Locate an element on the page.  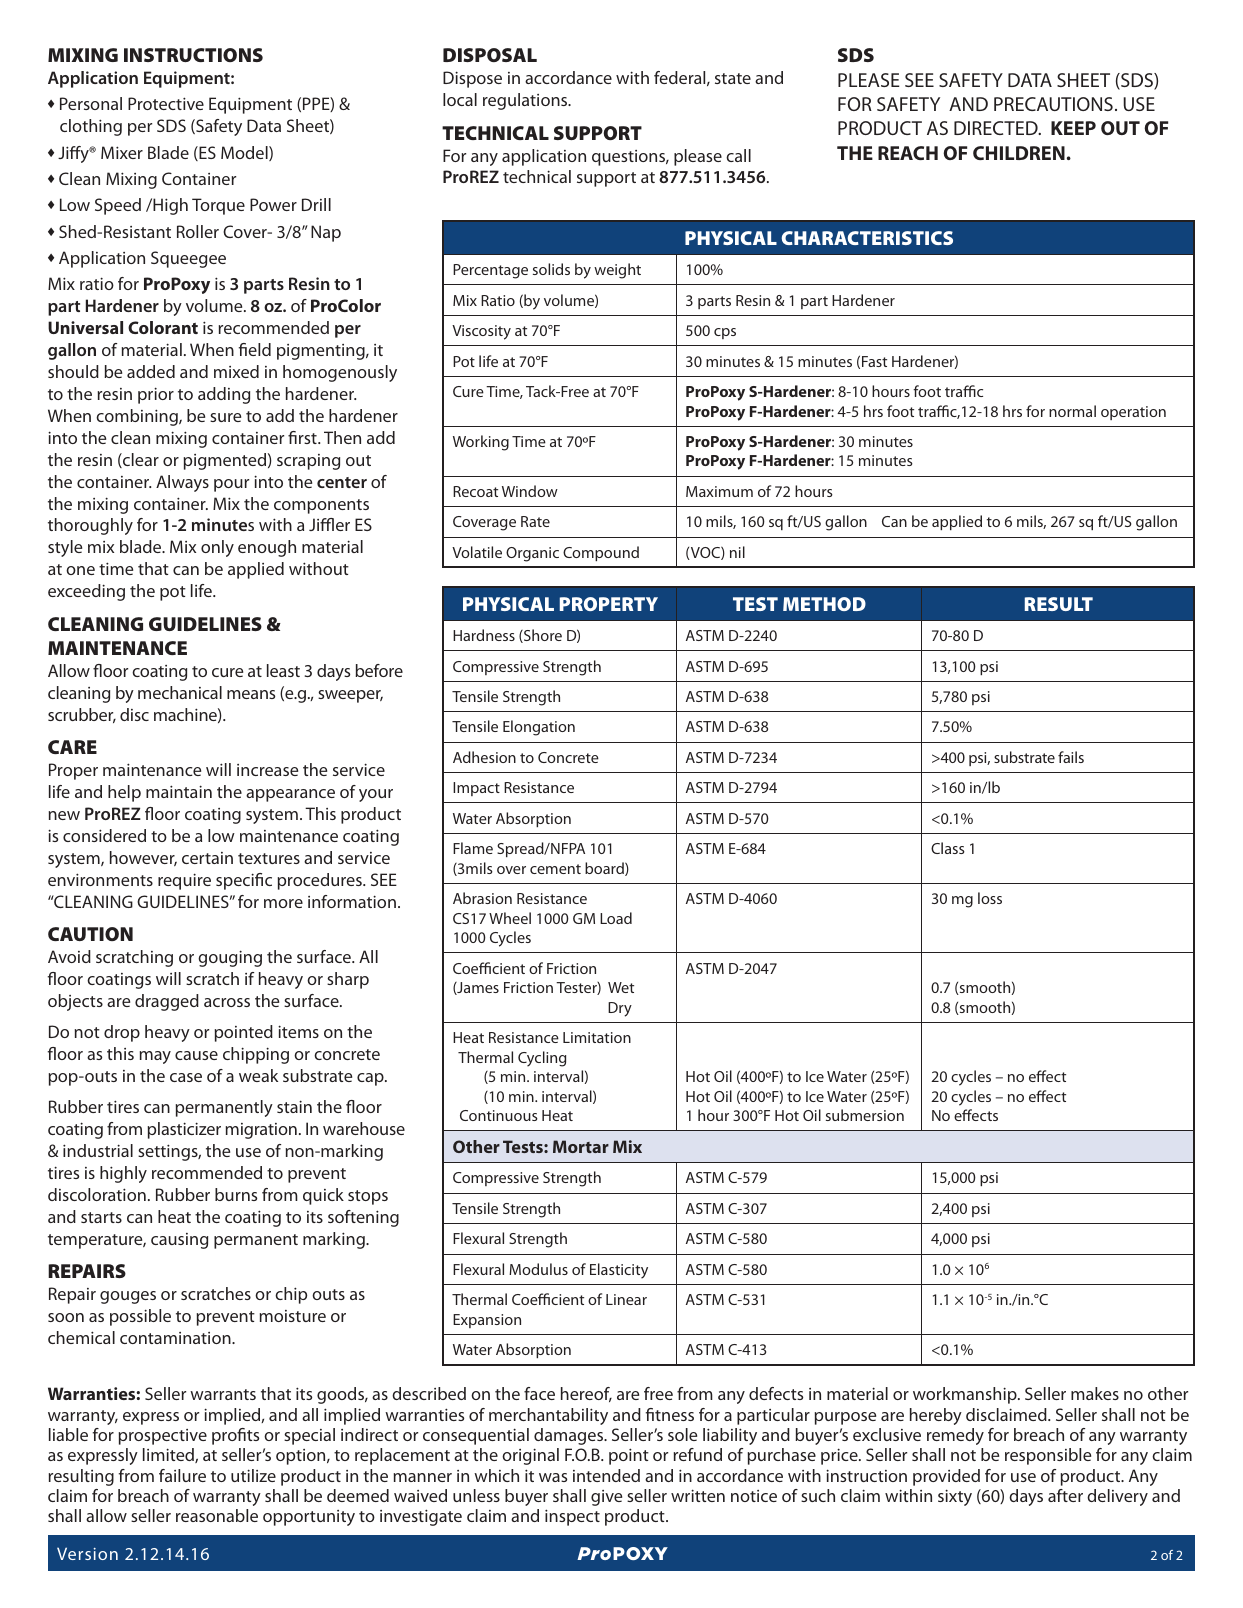
reasonable is located at coordinates (217, 1515).
